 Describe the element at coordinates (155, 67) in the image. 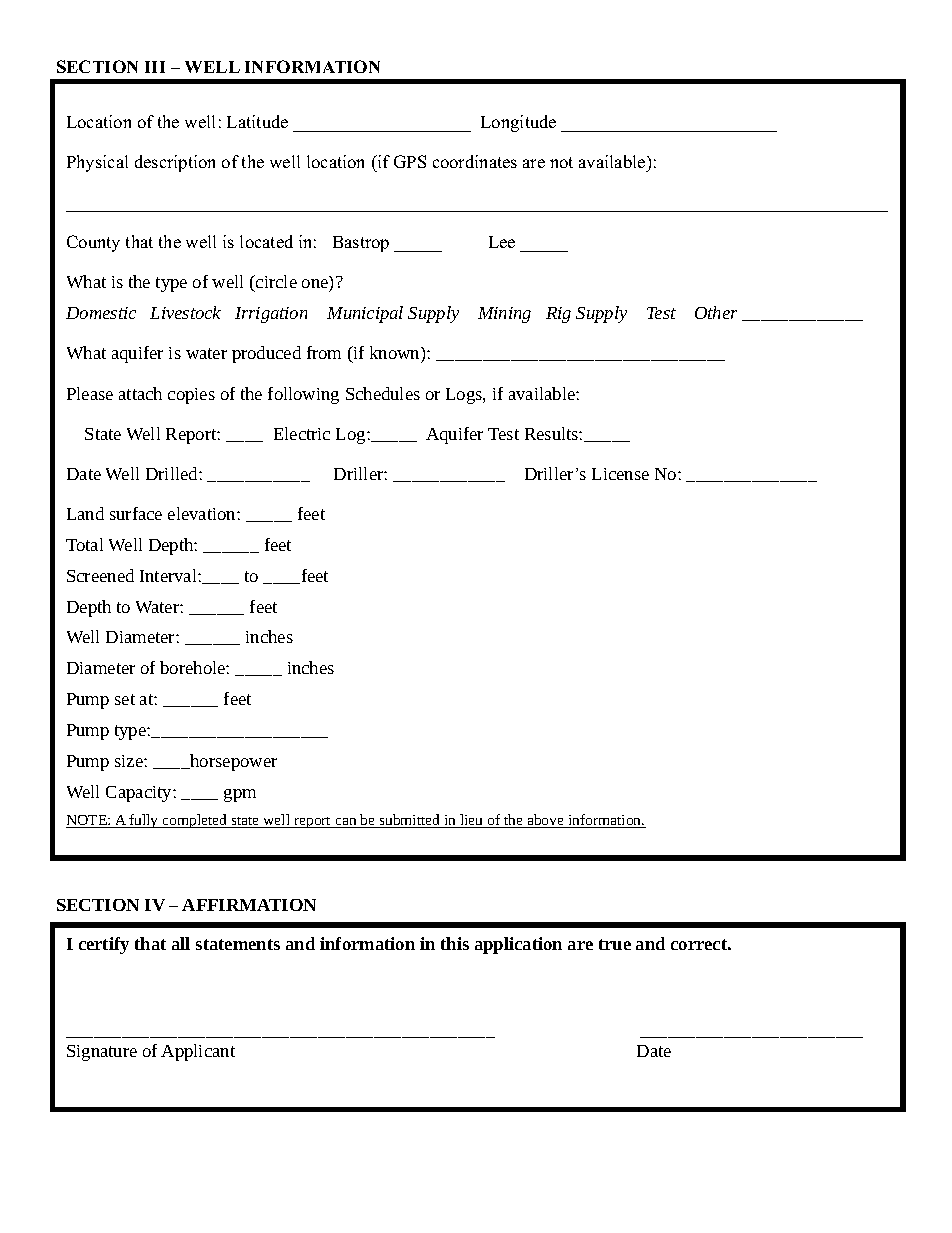

I see `III` at that location.
